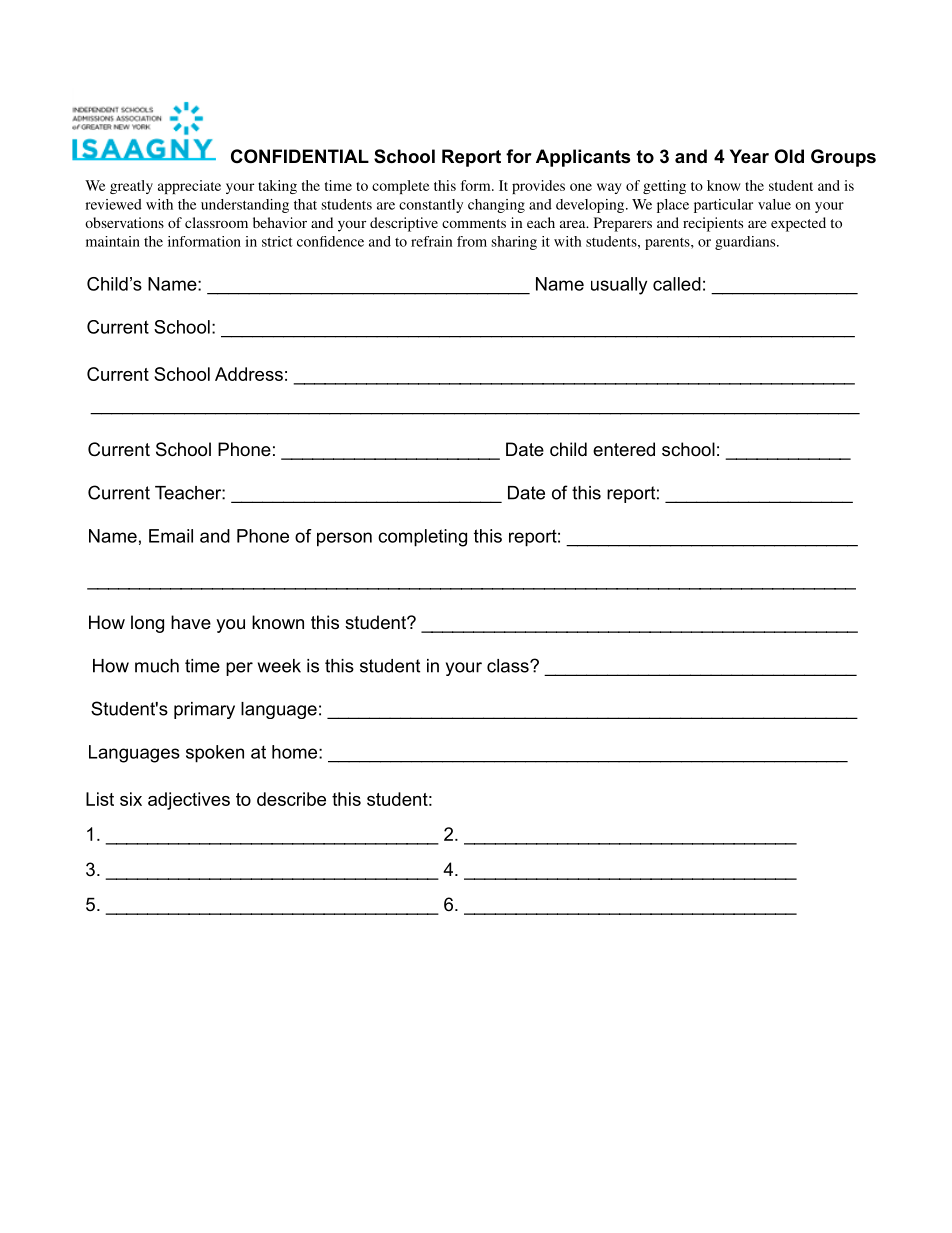 The height and width of the document is (1233, 952). Describe the element at coordinates (171, 536) in the document. I see `Email` at that location.
